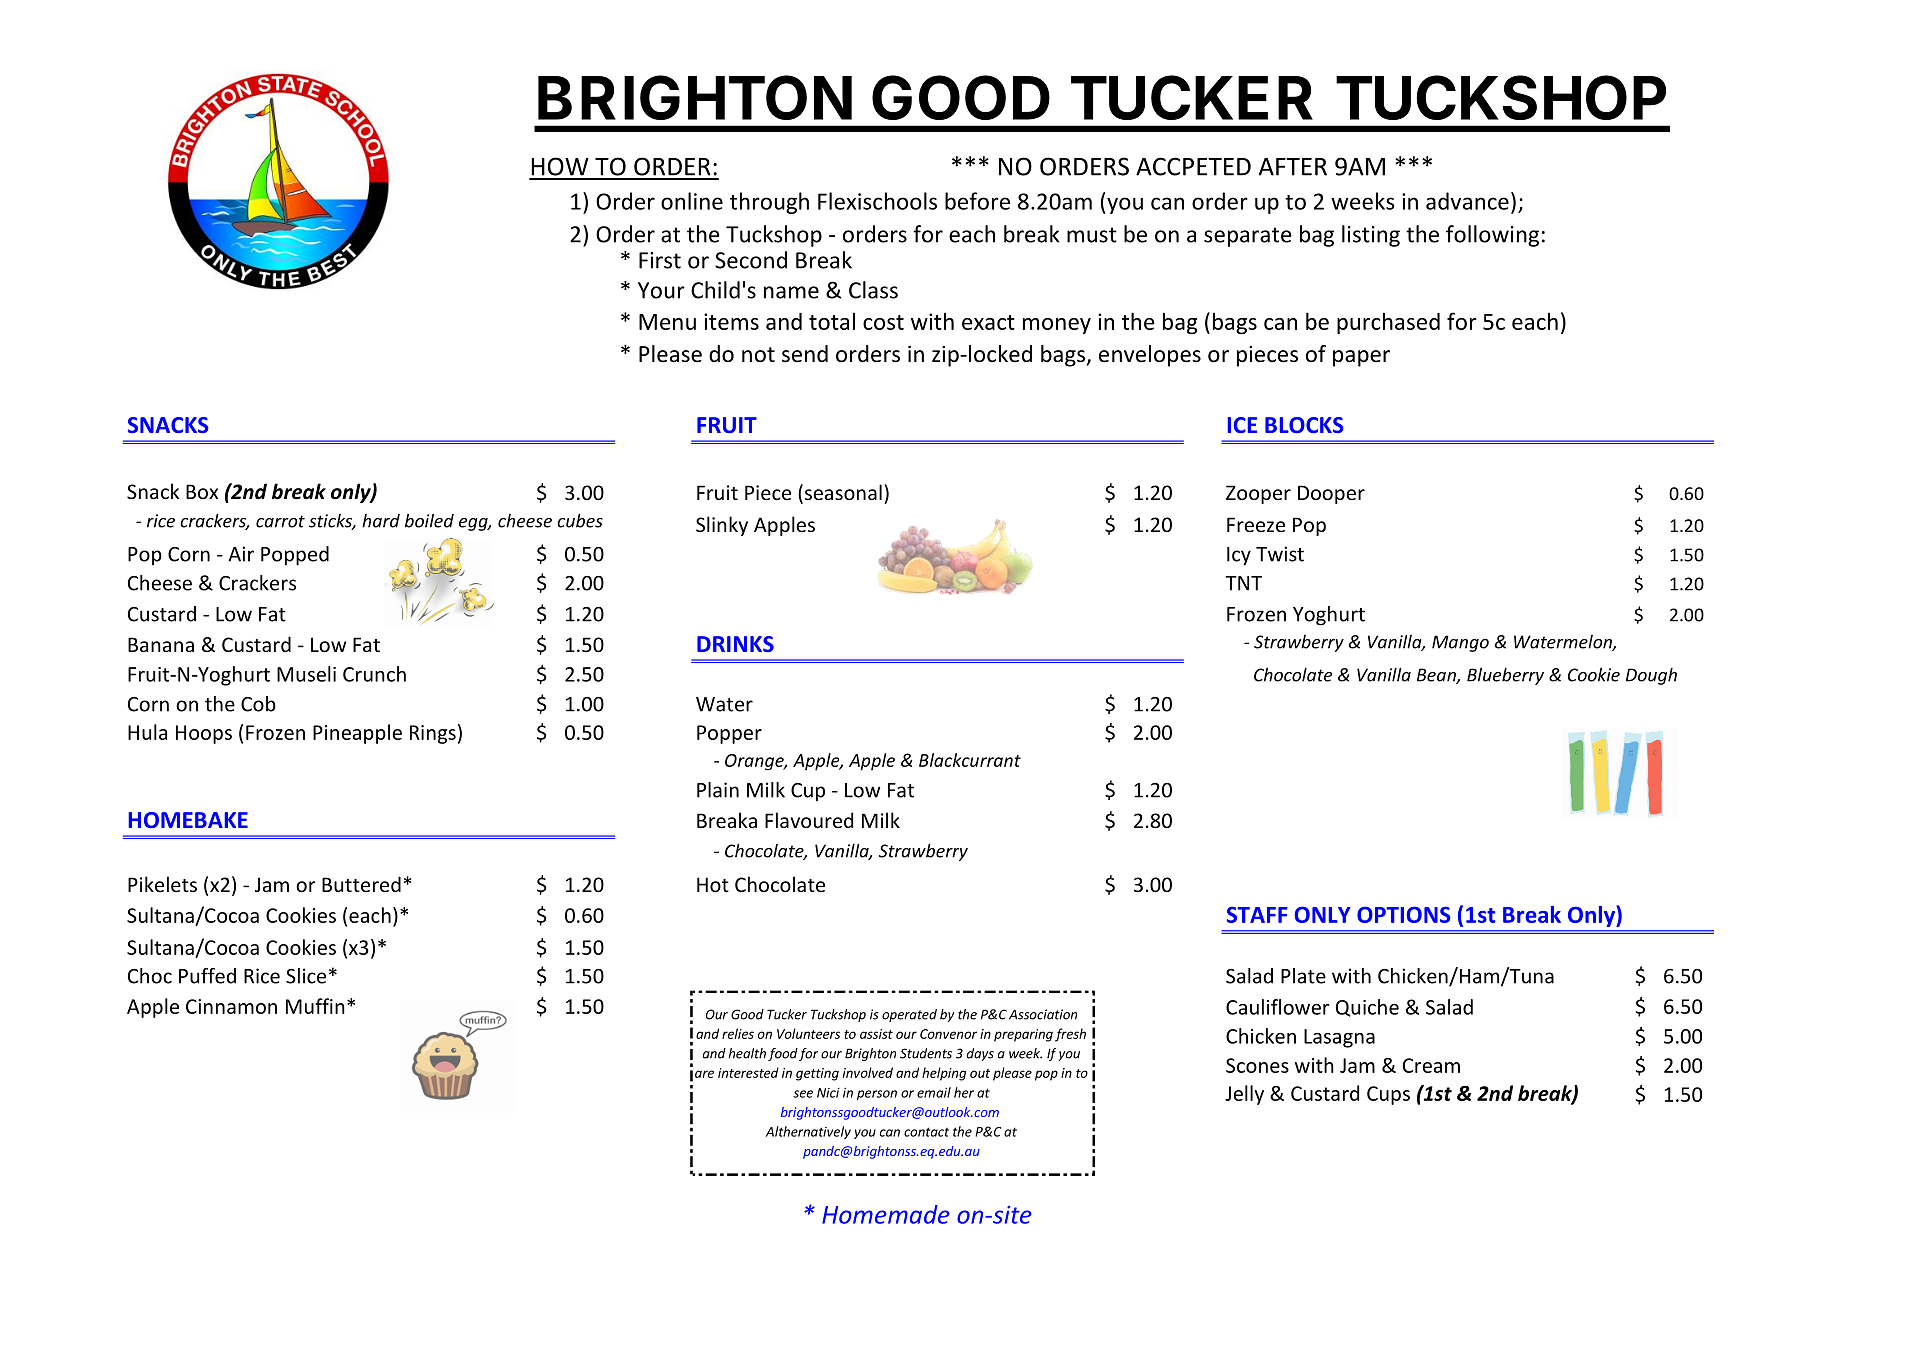 This image has width=1905, height=1347. What do you see at coordinates (704, 1074) in the image?
I see `are` at bounding box center [704, 1074].
